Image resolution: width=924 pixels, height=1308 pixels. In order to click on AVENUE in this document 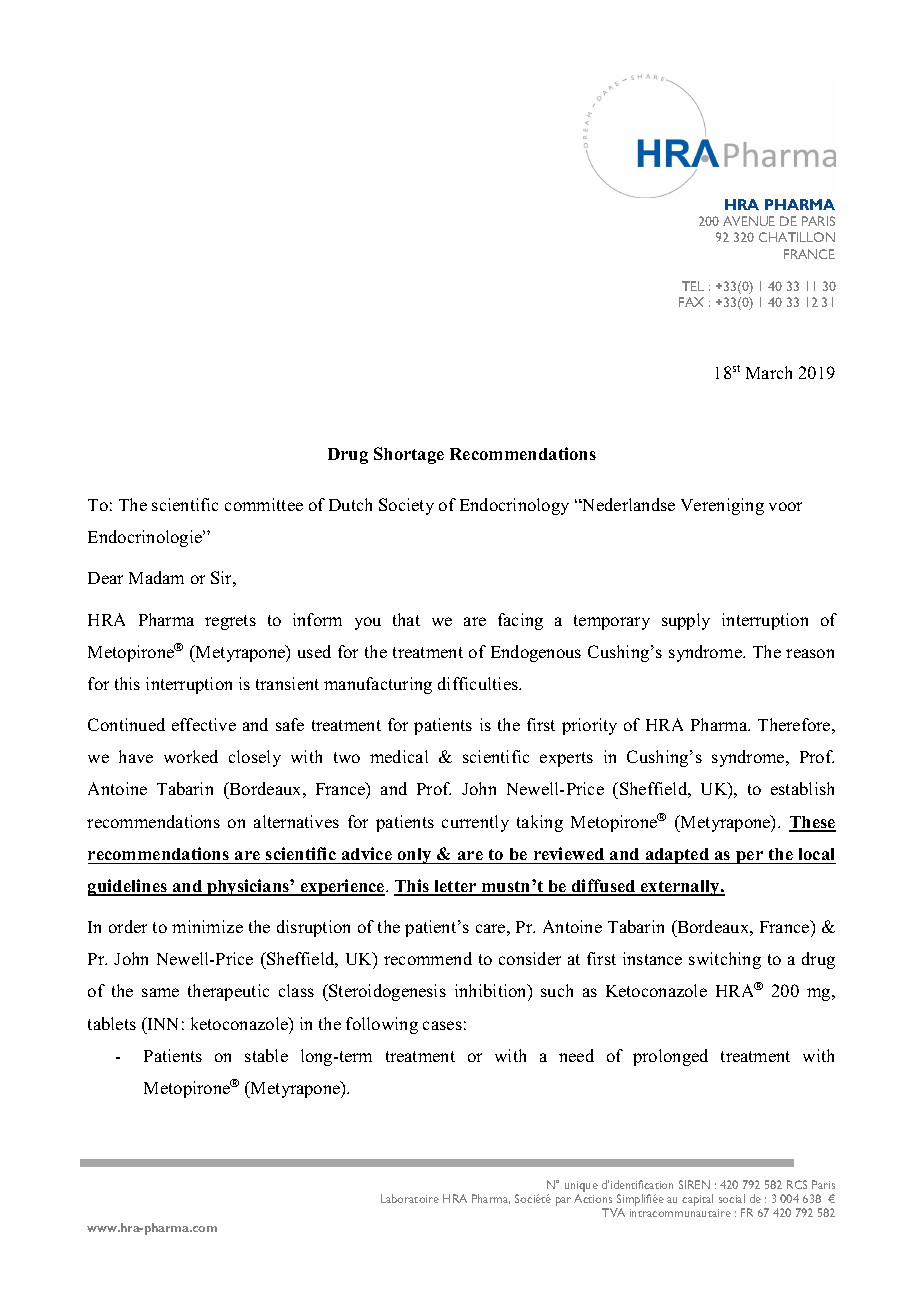, I will do `click(749, 221)`.
